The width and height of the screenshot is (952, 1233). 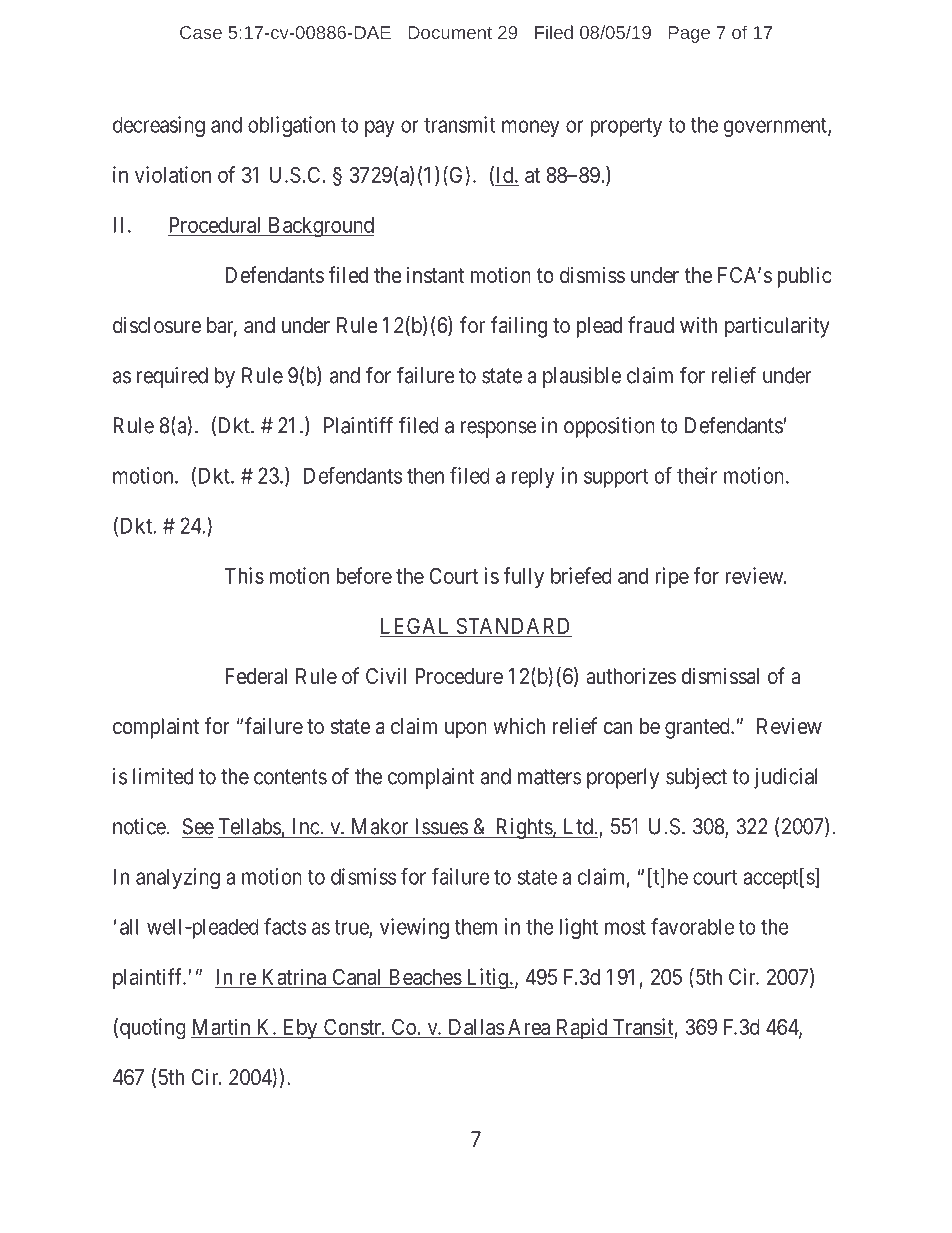 I want to click on Document, so click(x=450, y=32).
